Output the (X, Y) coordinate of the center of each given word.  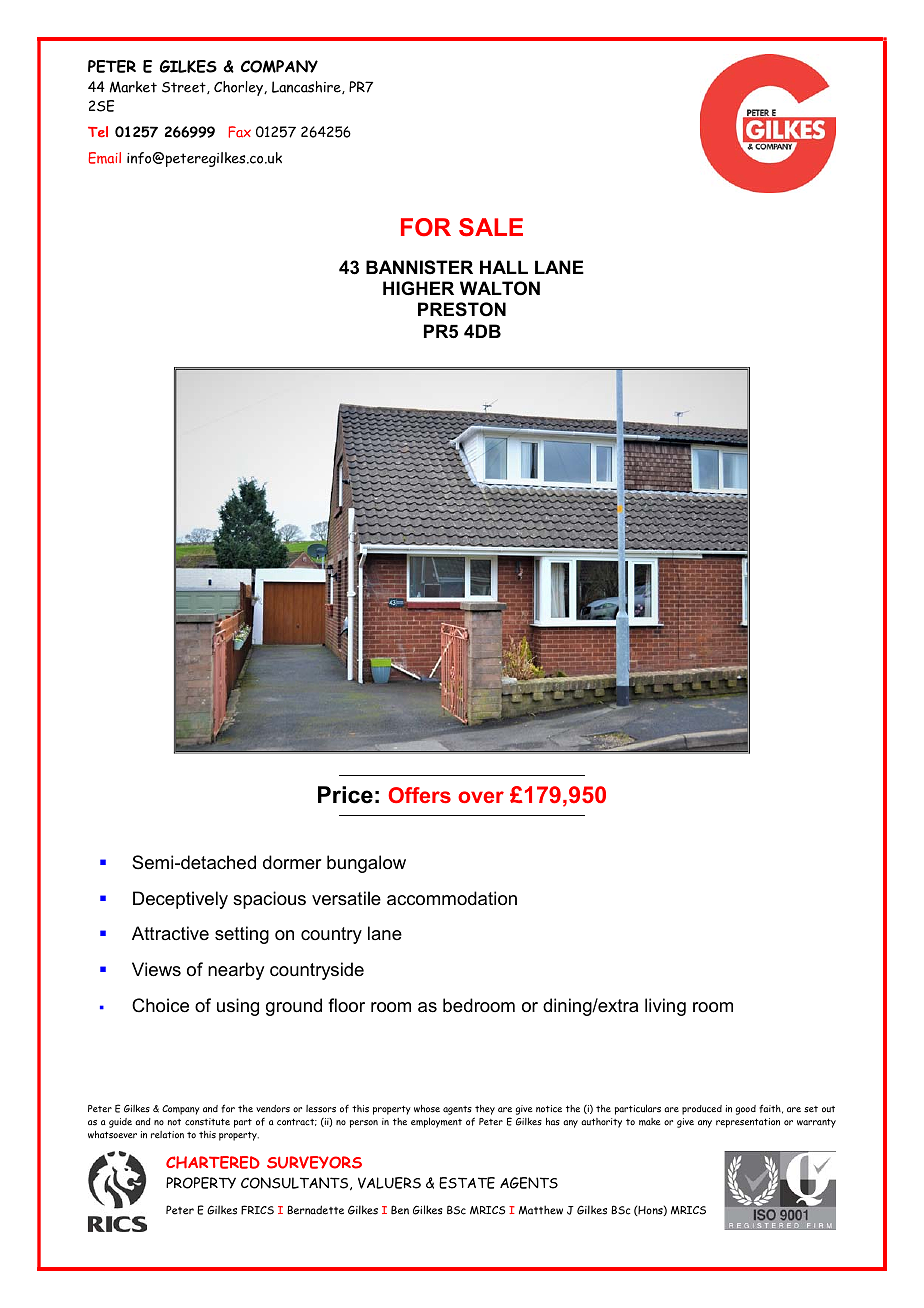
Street (185, 88)
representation (748, 1123)
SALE (491, 227)
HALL (504, 267)
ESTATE (467, 1183)
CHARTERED (213, 1162)
